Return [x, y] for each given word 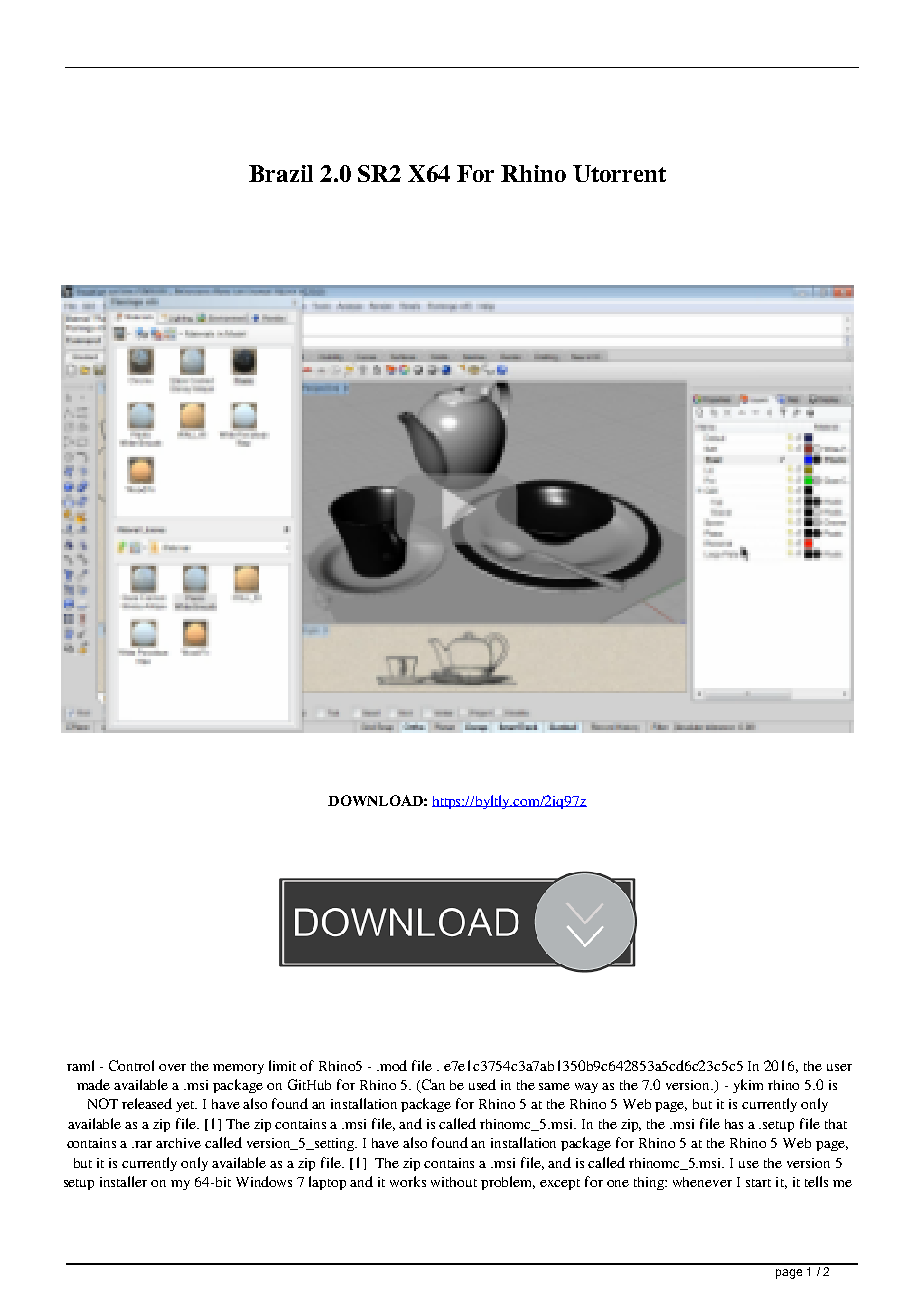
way [586, 1088]
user [839, 1067]
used [482, 1084]
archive [178, 1143]
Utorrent [619, 173]
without [454, 1182]
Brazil [281, 173]
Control [131, 1065]
